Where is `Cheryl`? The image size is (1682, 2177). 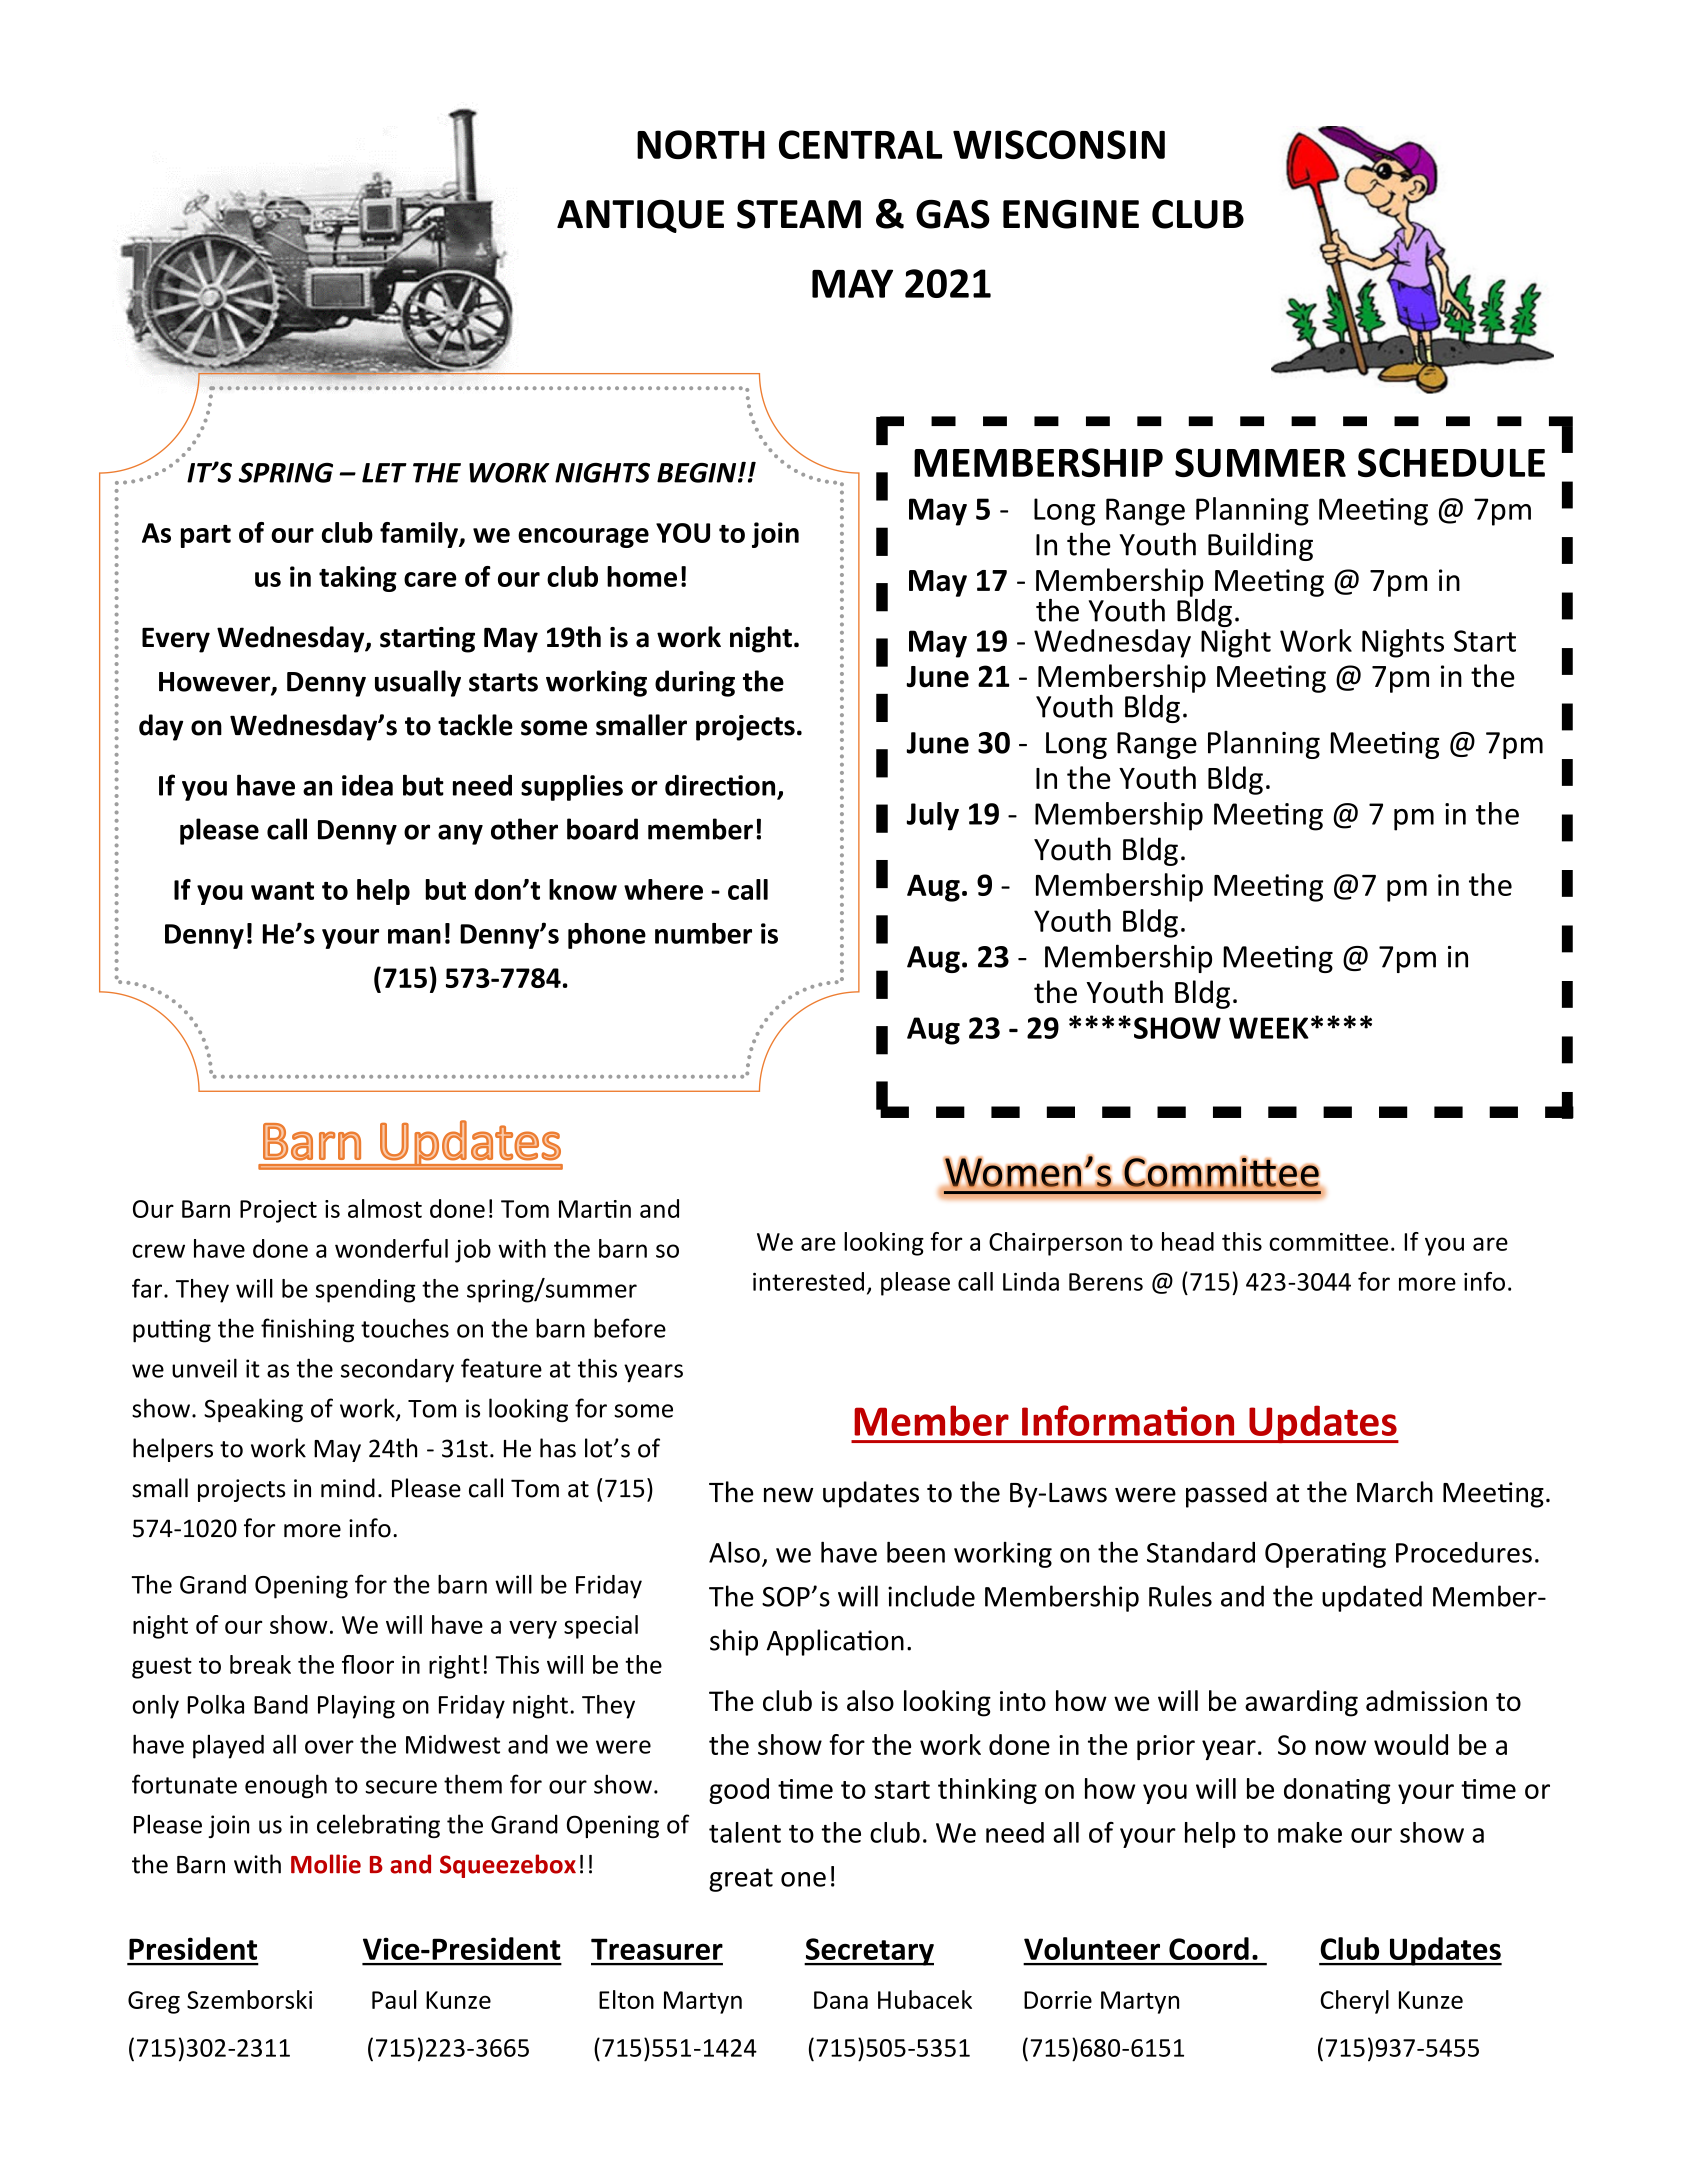 Cheryl is located at coordinates (1354, 2002).
